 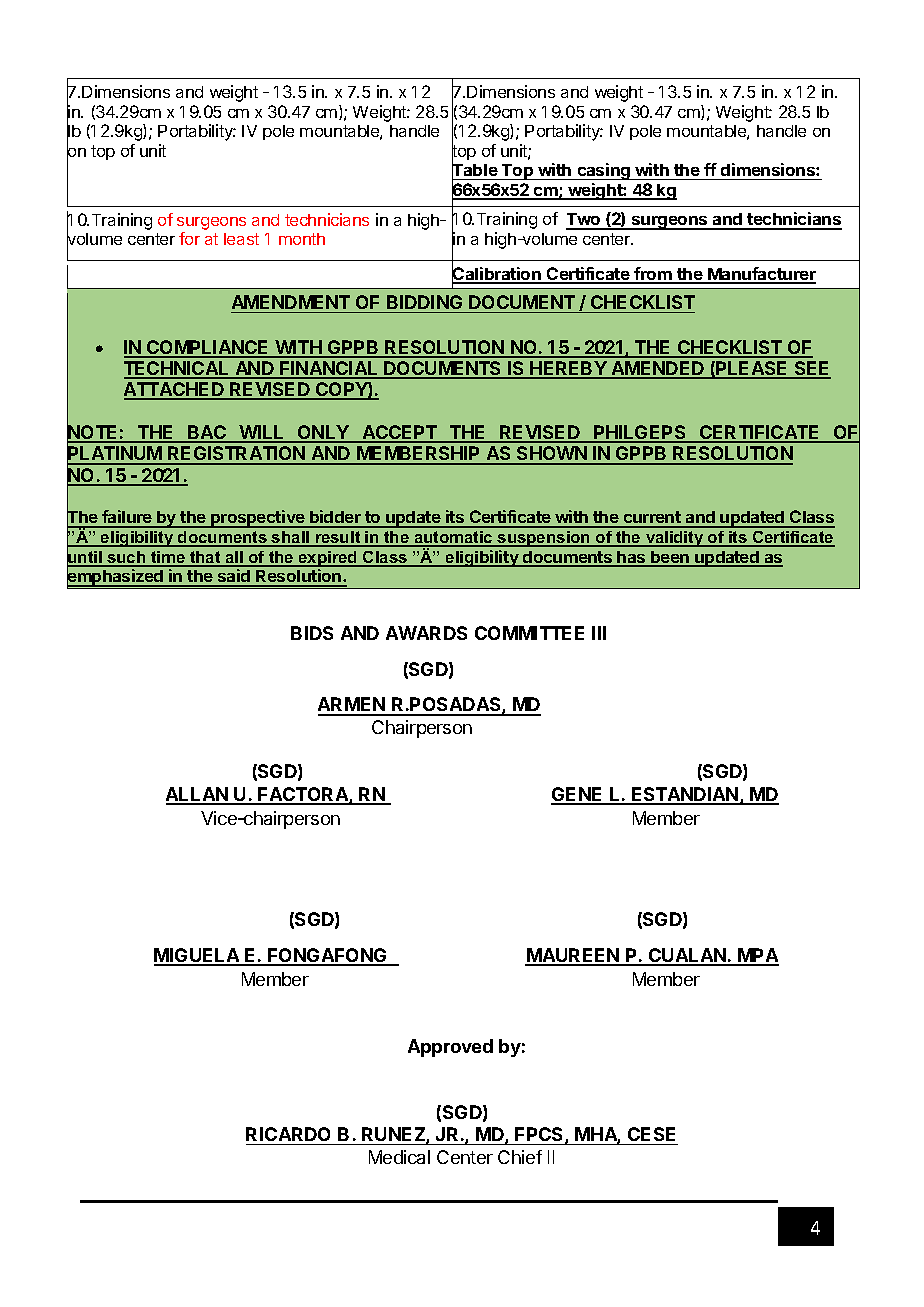 What do you see at coordinates (757, 956) in the screenshot?
I see `MPA` at bounding box center [757, 956].
